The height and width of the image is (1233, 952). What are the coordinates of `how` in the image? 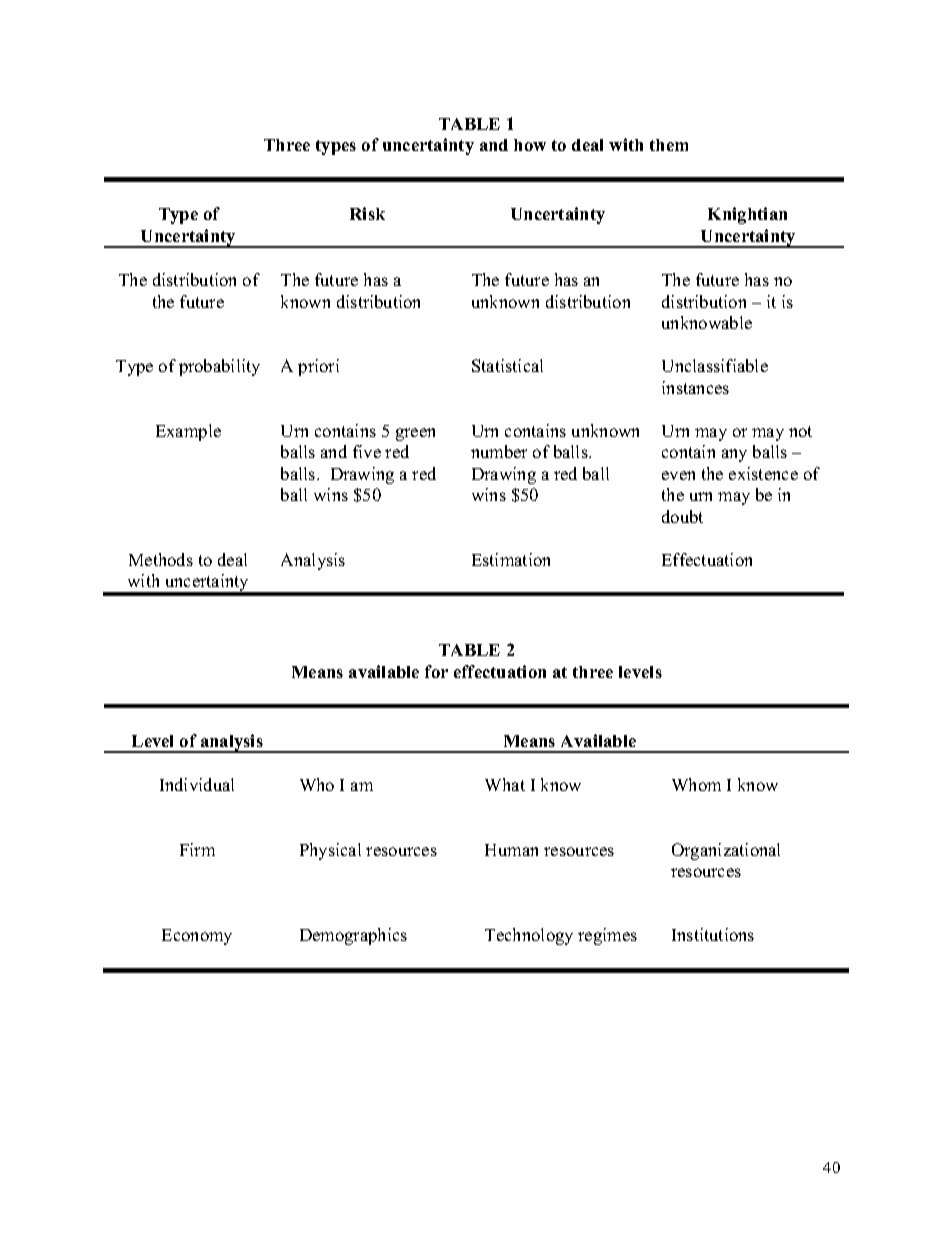 It's located at (530, 145).
